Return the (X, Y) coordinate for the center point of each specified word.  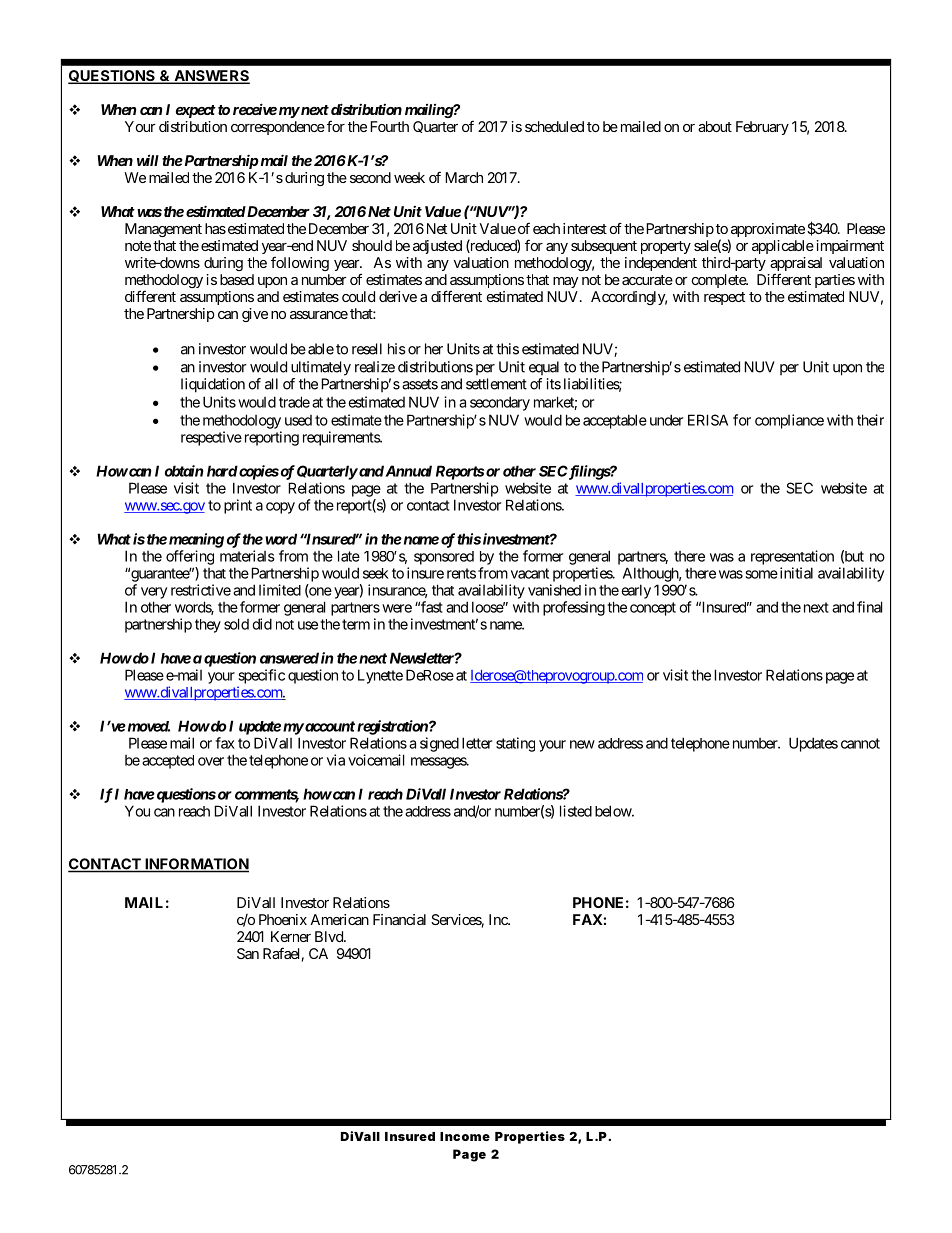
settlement (496, 384)
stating (515, 744)
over (211, 761)
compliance (789, 421)
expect (196, 111)
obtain (184, 471)
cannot (860, 743)
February (762, 128)
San (248, 953)
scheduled (554, 126)
